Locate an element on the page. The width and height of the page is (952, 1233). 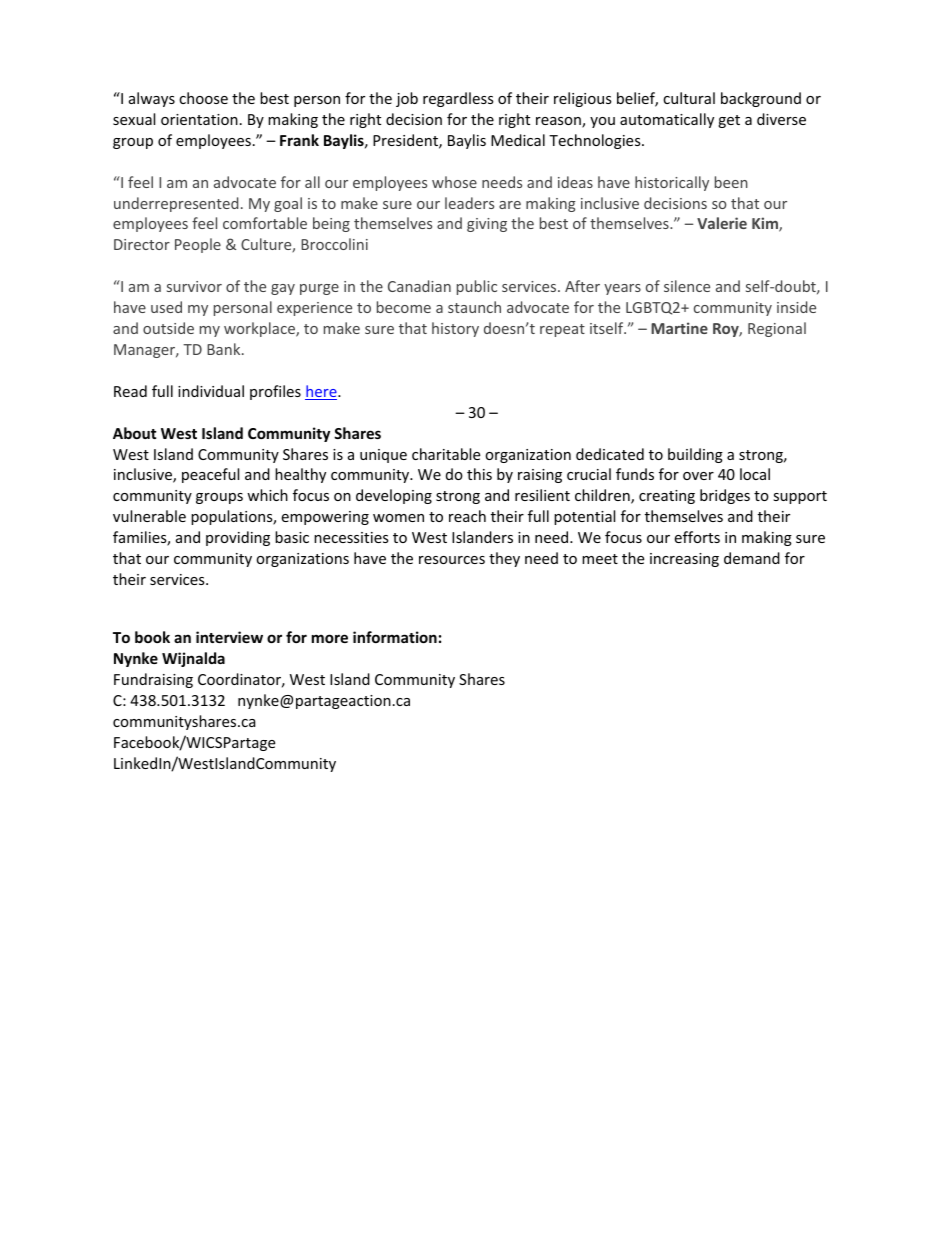
get is located at coordinates (729, 121).
